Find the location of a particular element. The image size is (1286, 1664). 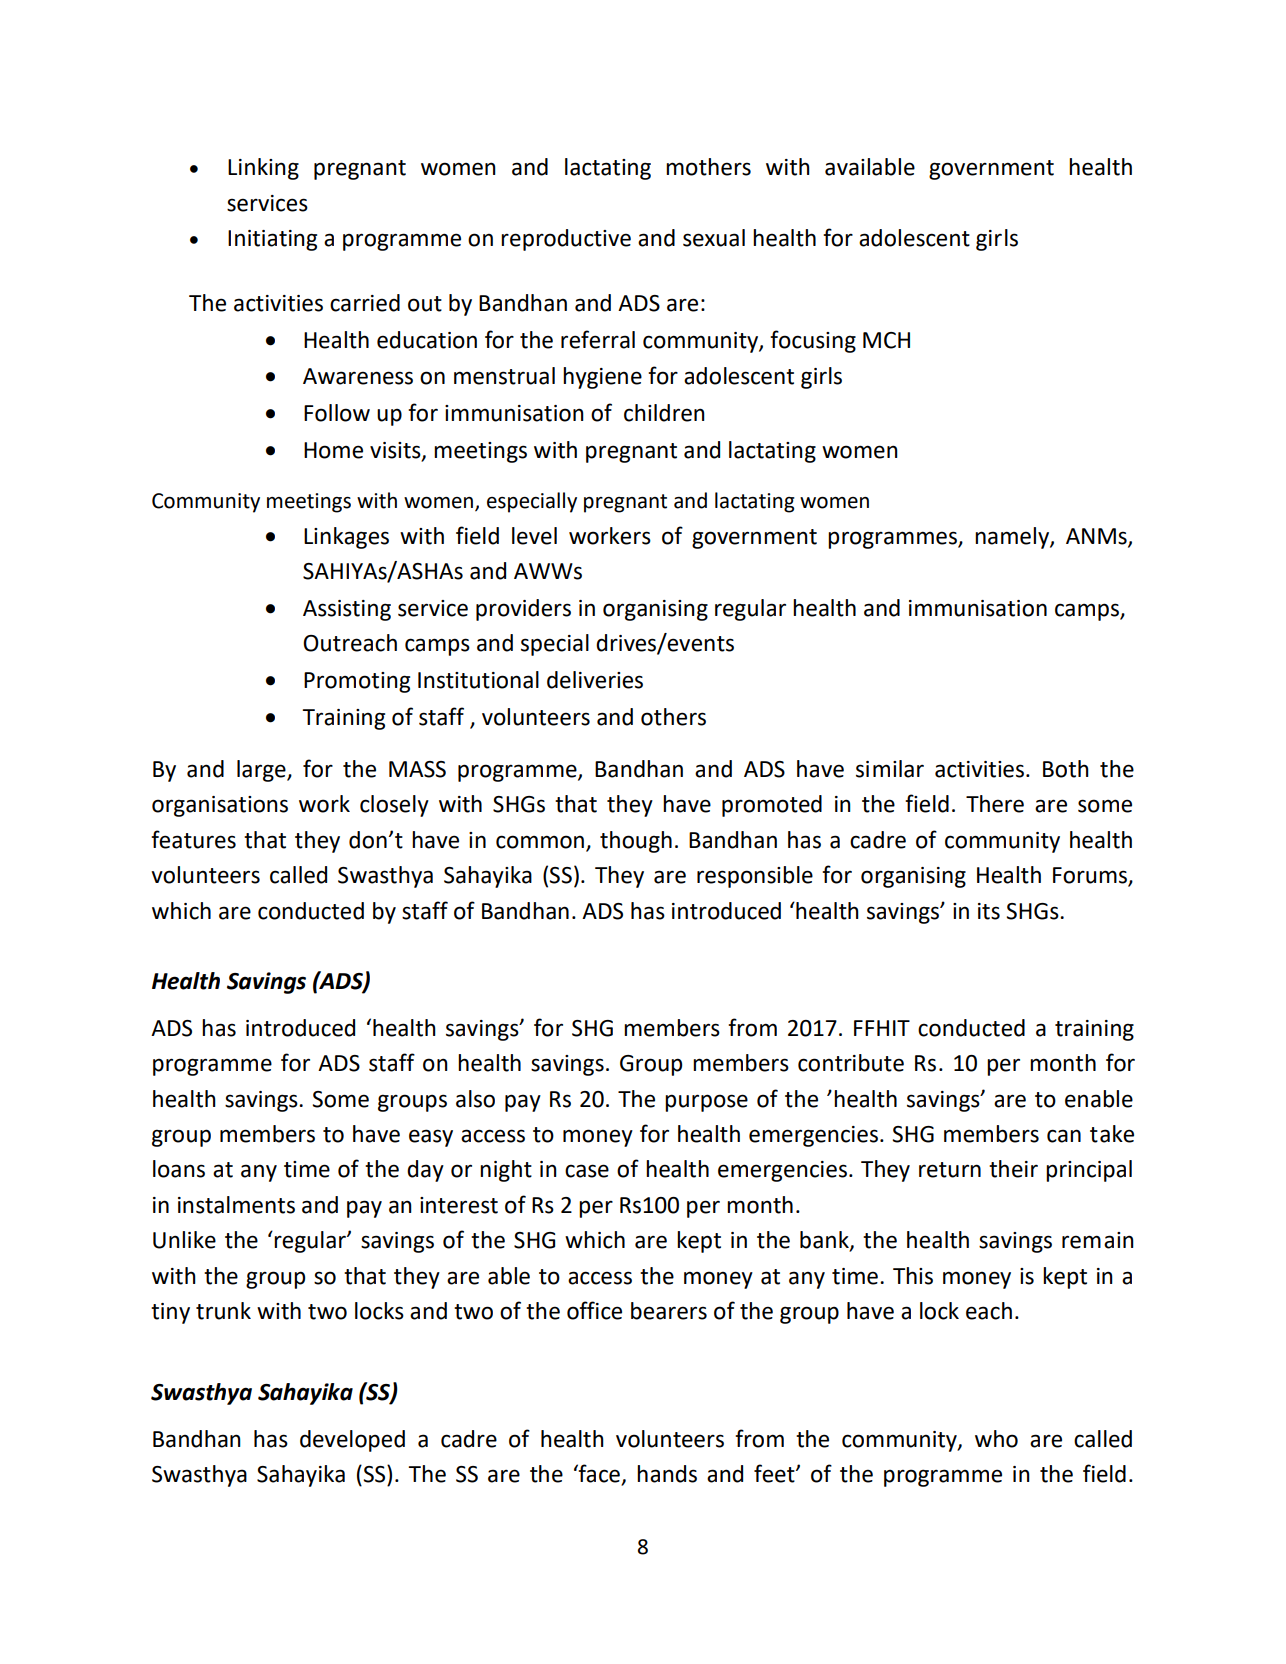

their is located at coordinates (1013, 1169).
